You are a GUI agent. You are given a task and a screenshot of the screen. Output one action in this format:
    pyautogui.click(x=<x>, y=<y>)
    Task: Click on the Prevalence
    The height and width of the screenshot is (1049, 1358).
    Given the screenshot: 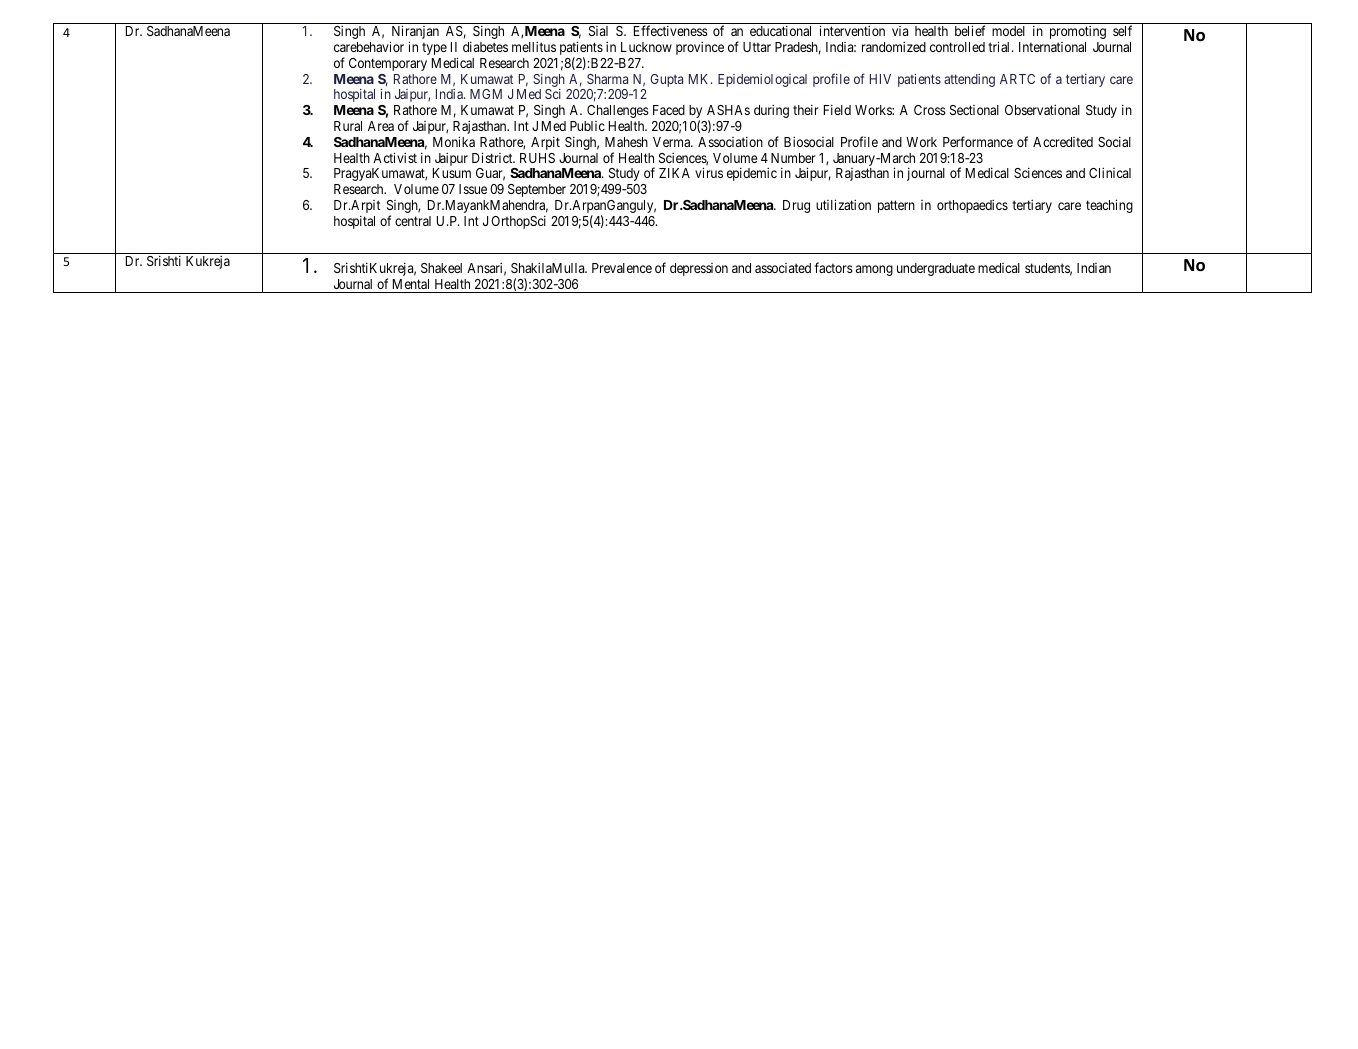 What is the action you would take?
    pyautogui.click(x=622, y=268)
